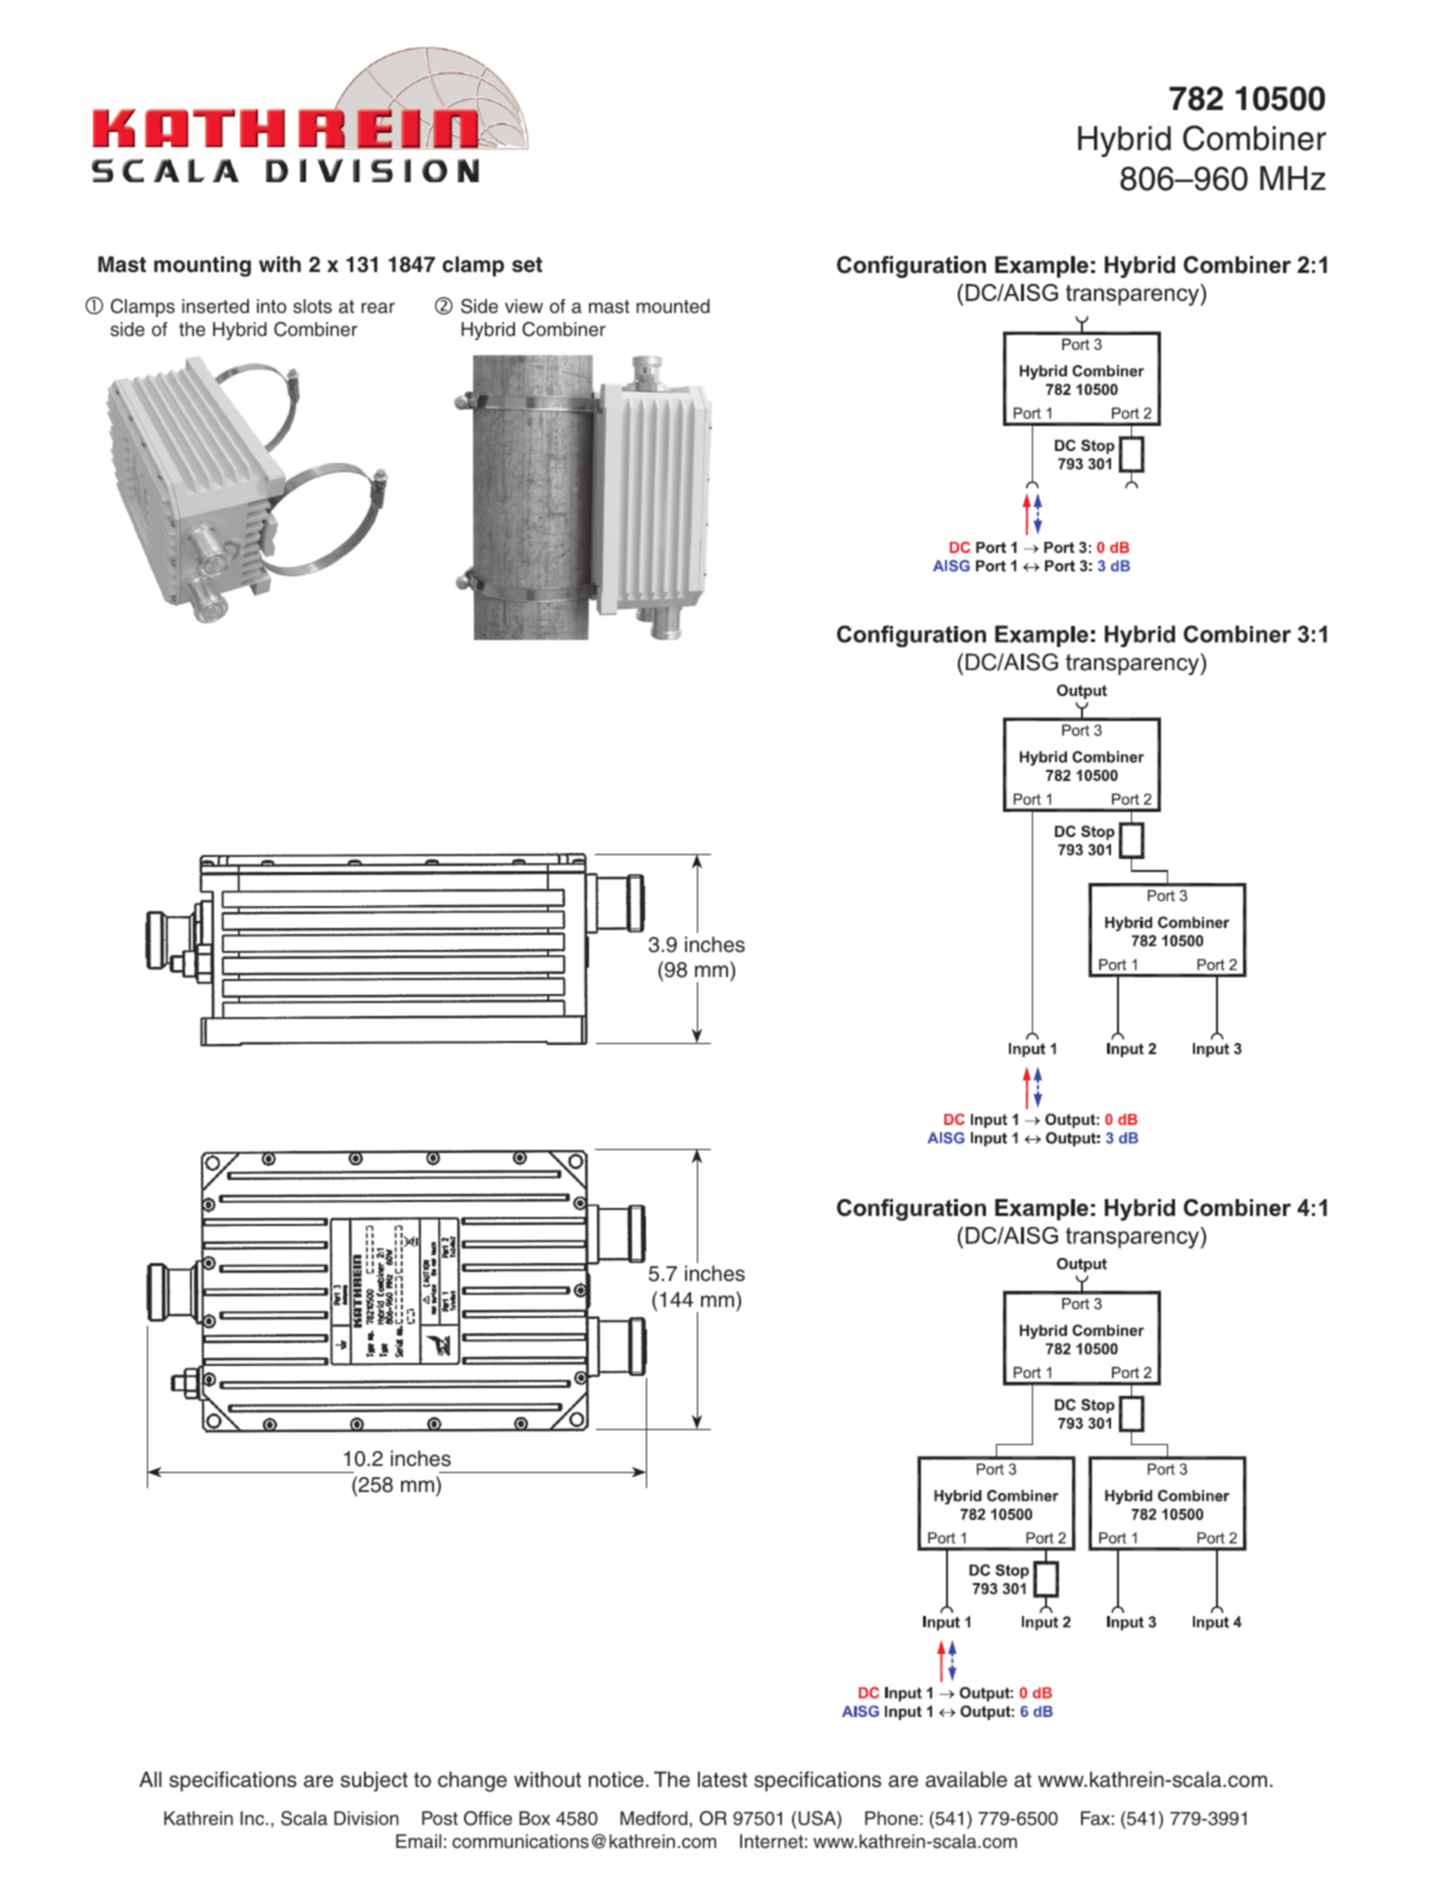 Image resolution: width=1455 pixels, height=1882 pixels. Describe the element at coordinates (378, 308) in the page. I see `rear` at that location.
